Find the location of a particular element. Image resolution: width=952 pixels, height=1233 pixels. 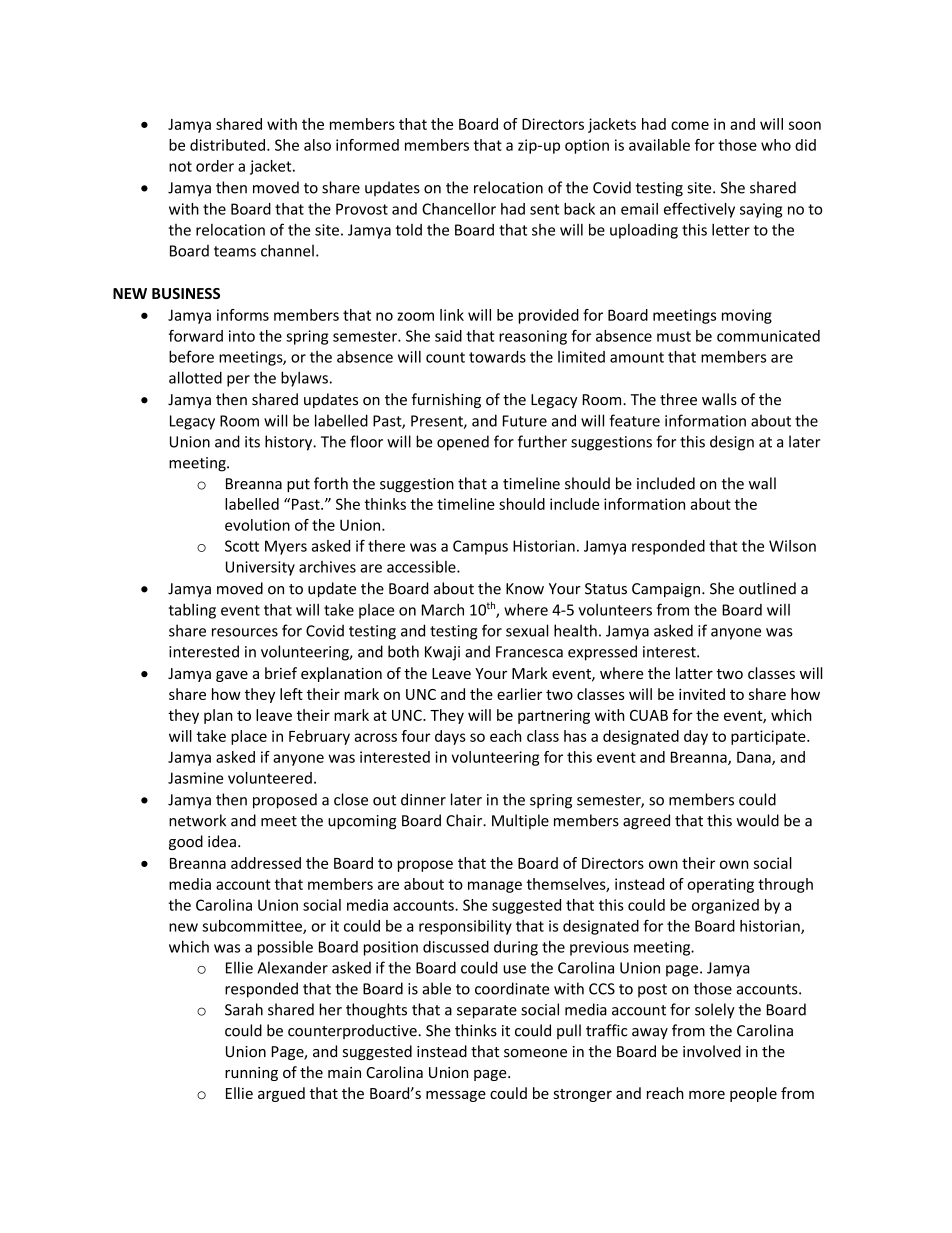

opened is located at coordinates (463, 443).
